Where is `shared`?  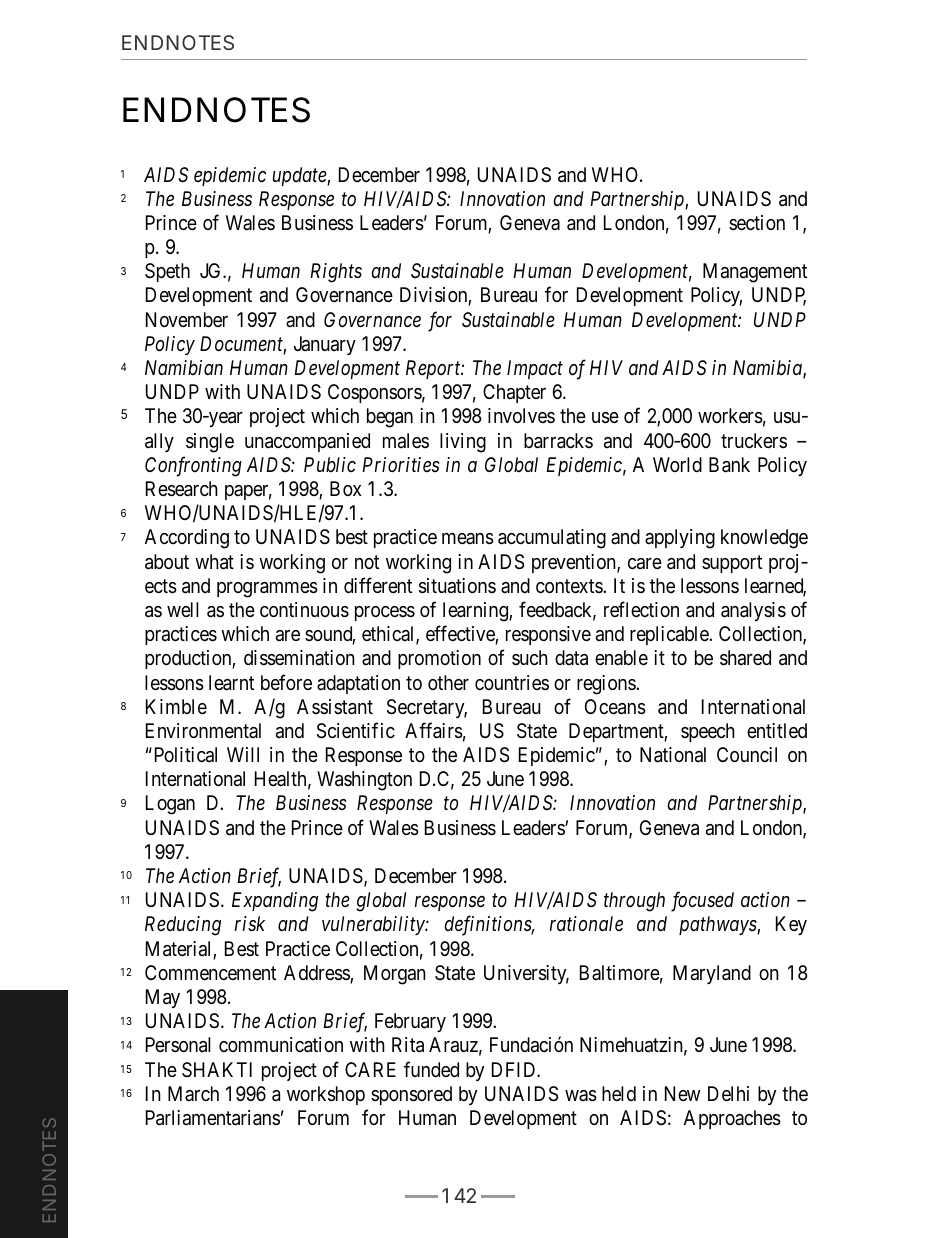
shared is located at coordinates (745, 658).
